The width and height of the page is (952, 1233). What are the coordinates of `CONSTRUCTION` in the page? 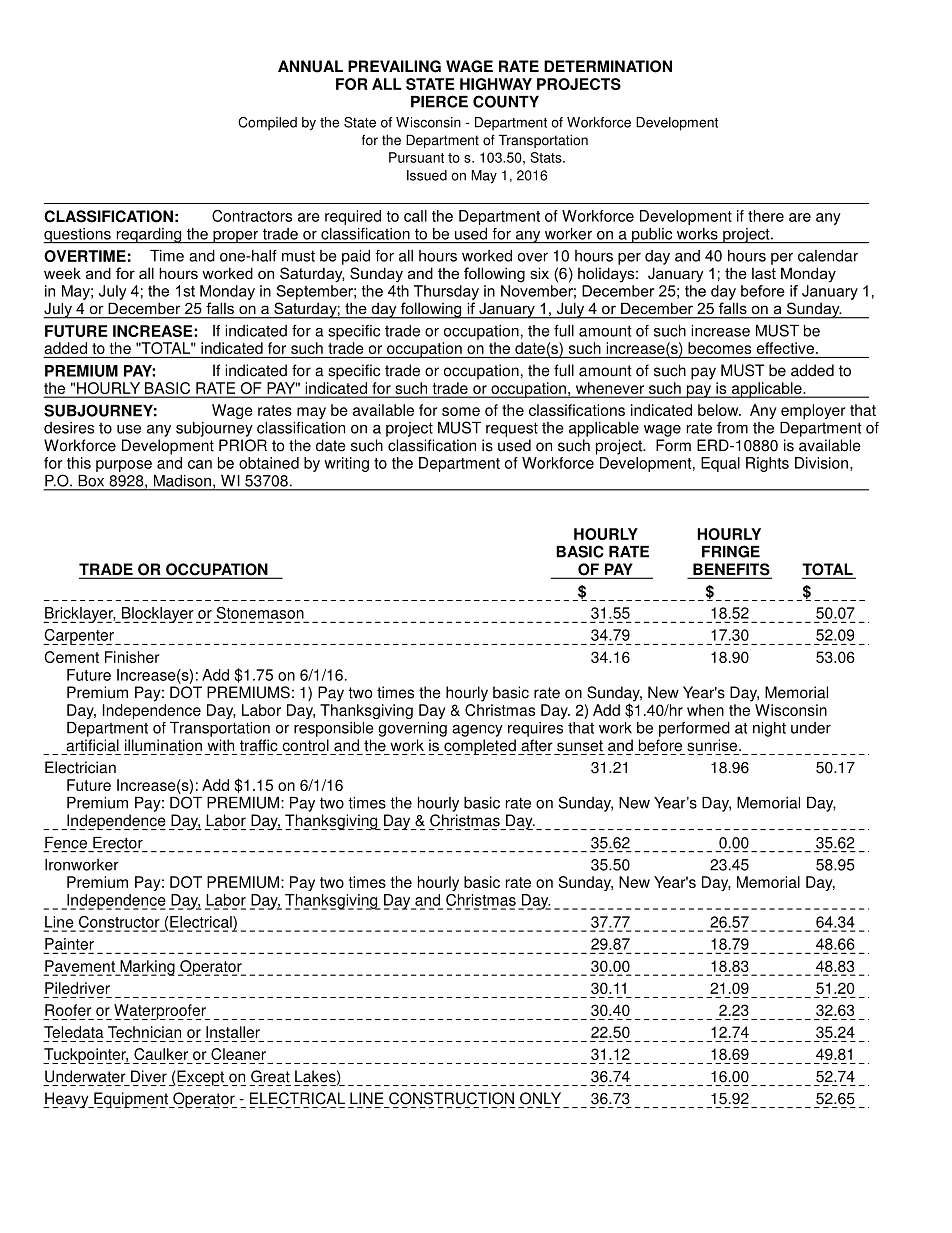 It's located at (451, 1098).
